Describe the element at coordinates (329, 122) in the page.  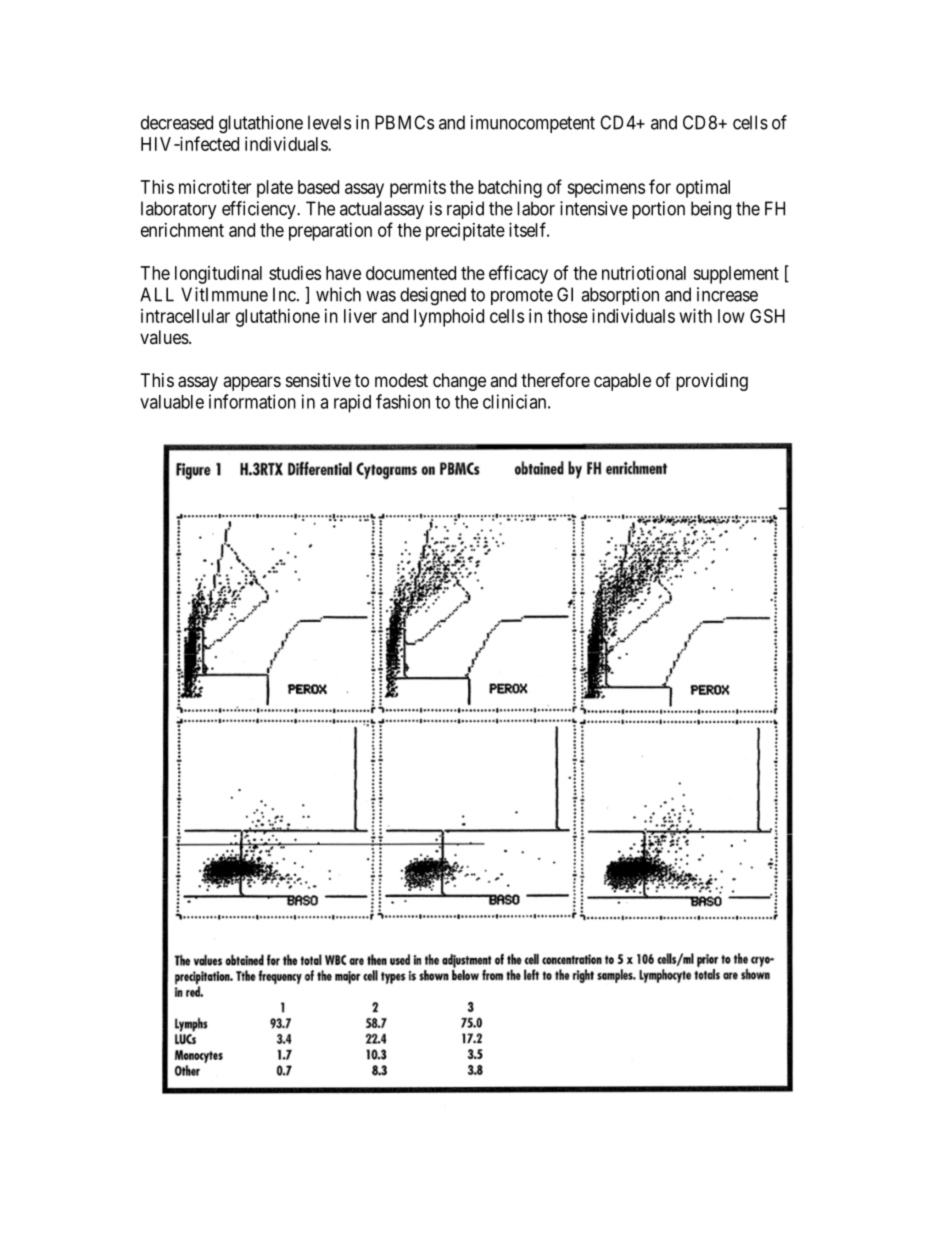
I see `levels` at that location.
